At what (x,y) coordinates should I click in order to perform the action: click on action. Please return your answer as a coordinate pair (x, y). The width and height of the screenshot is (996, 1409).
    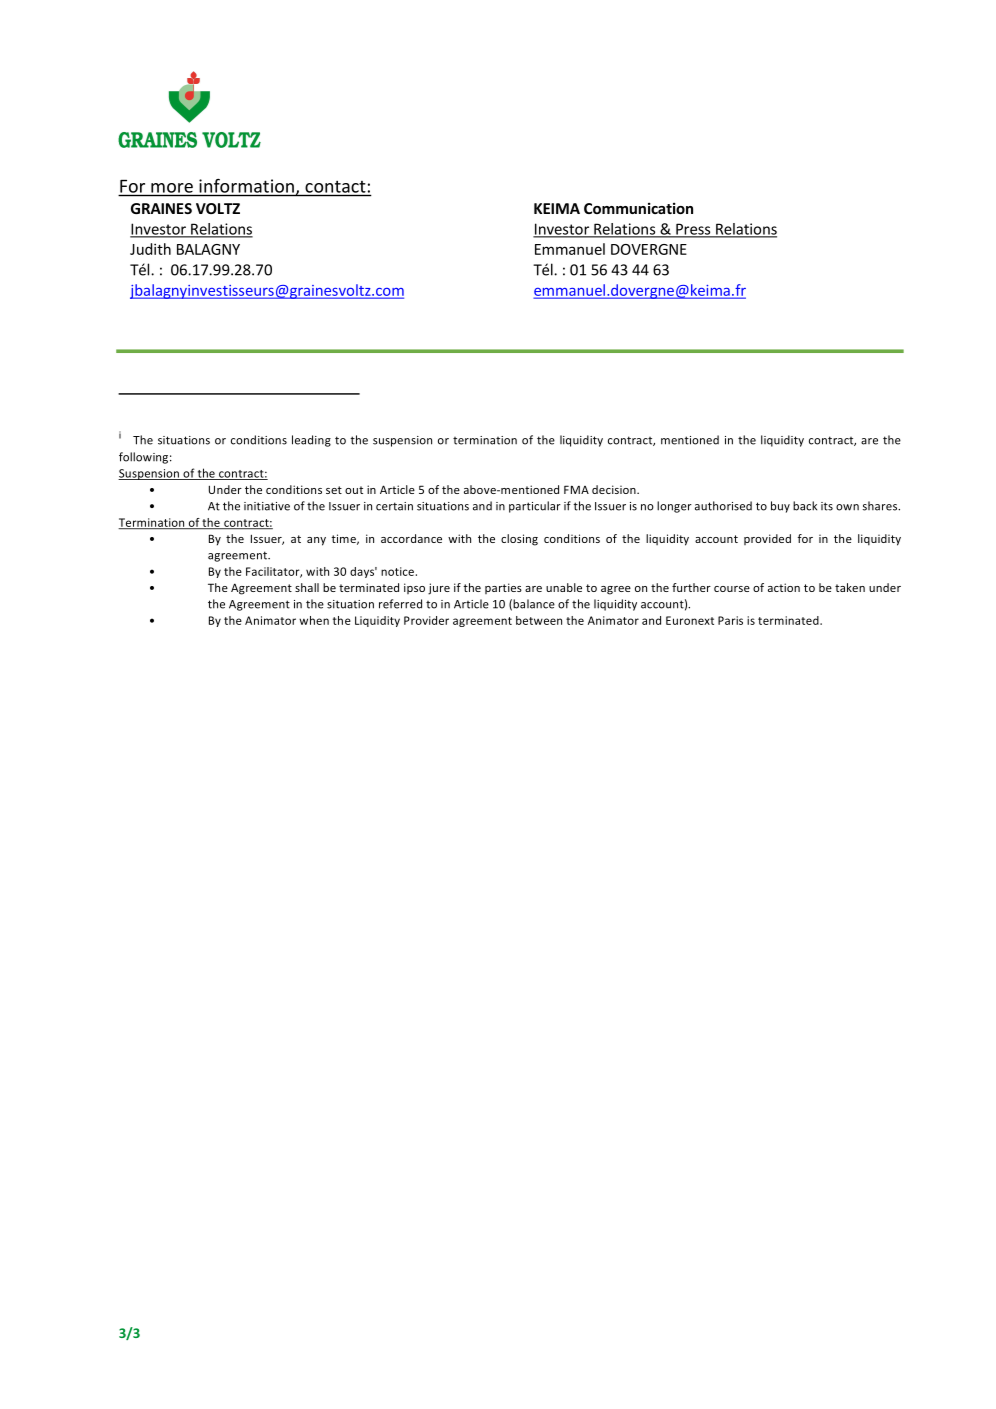
    Looking at the image, I should click on (784, 587).
